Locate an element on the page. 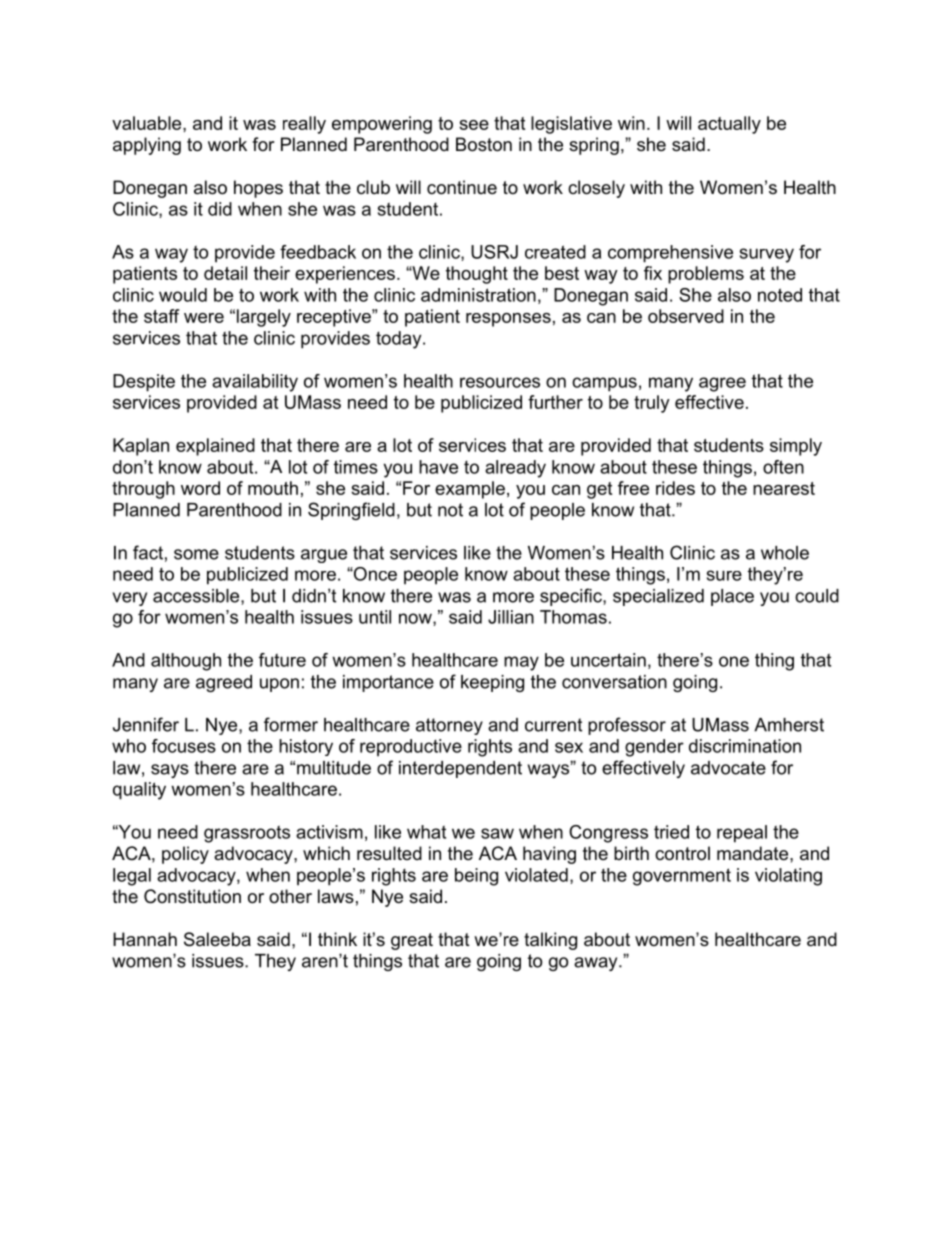  great is located at coordinates (412, 941).
